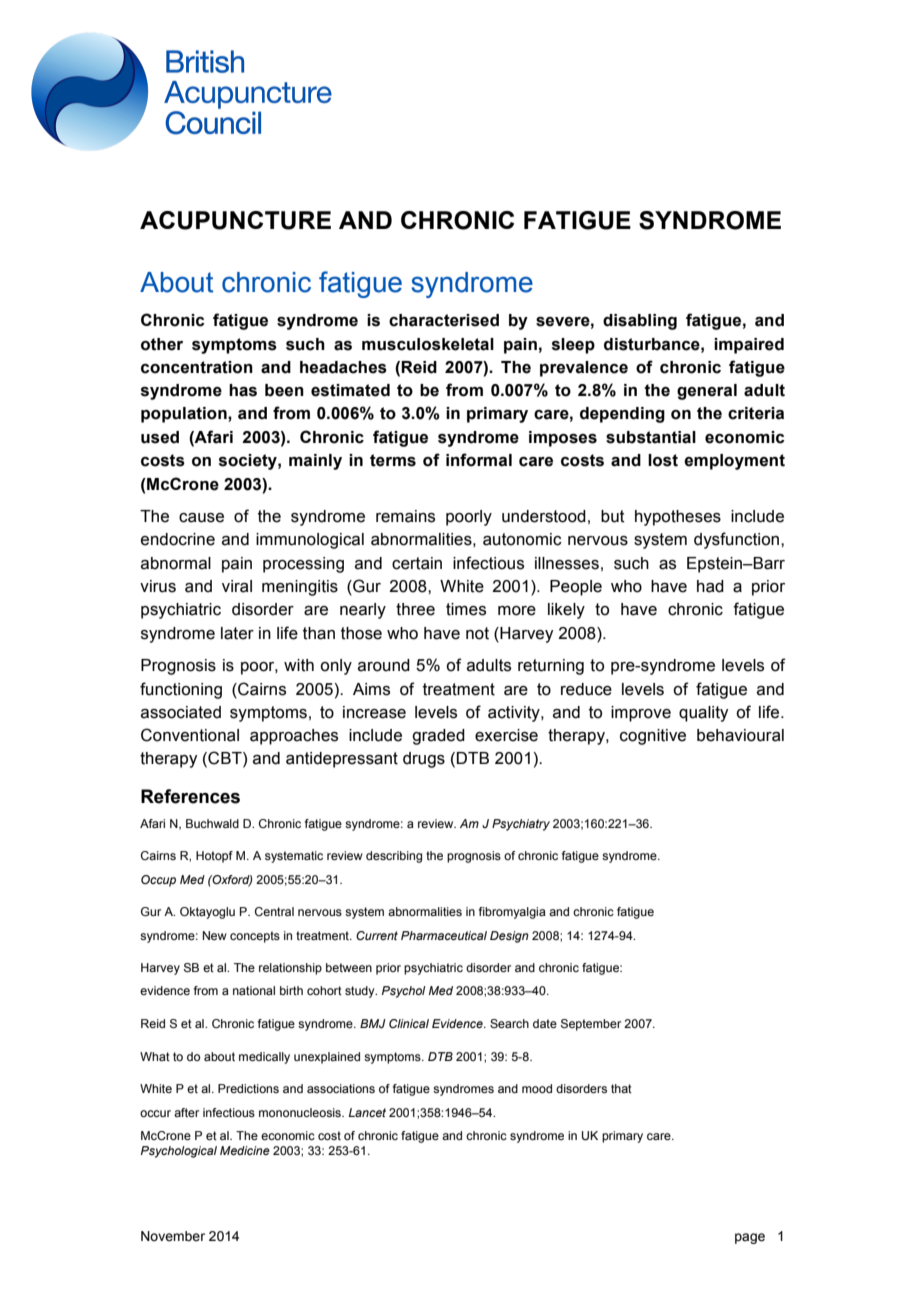  I want to click on characterised, so click(444, 320).
